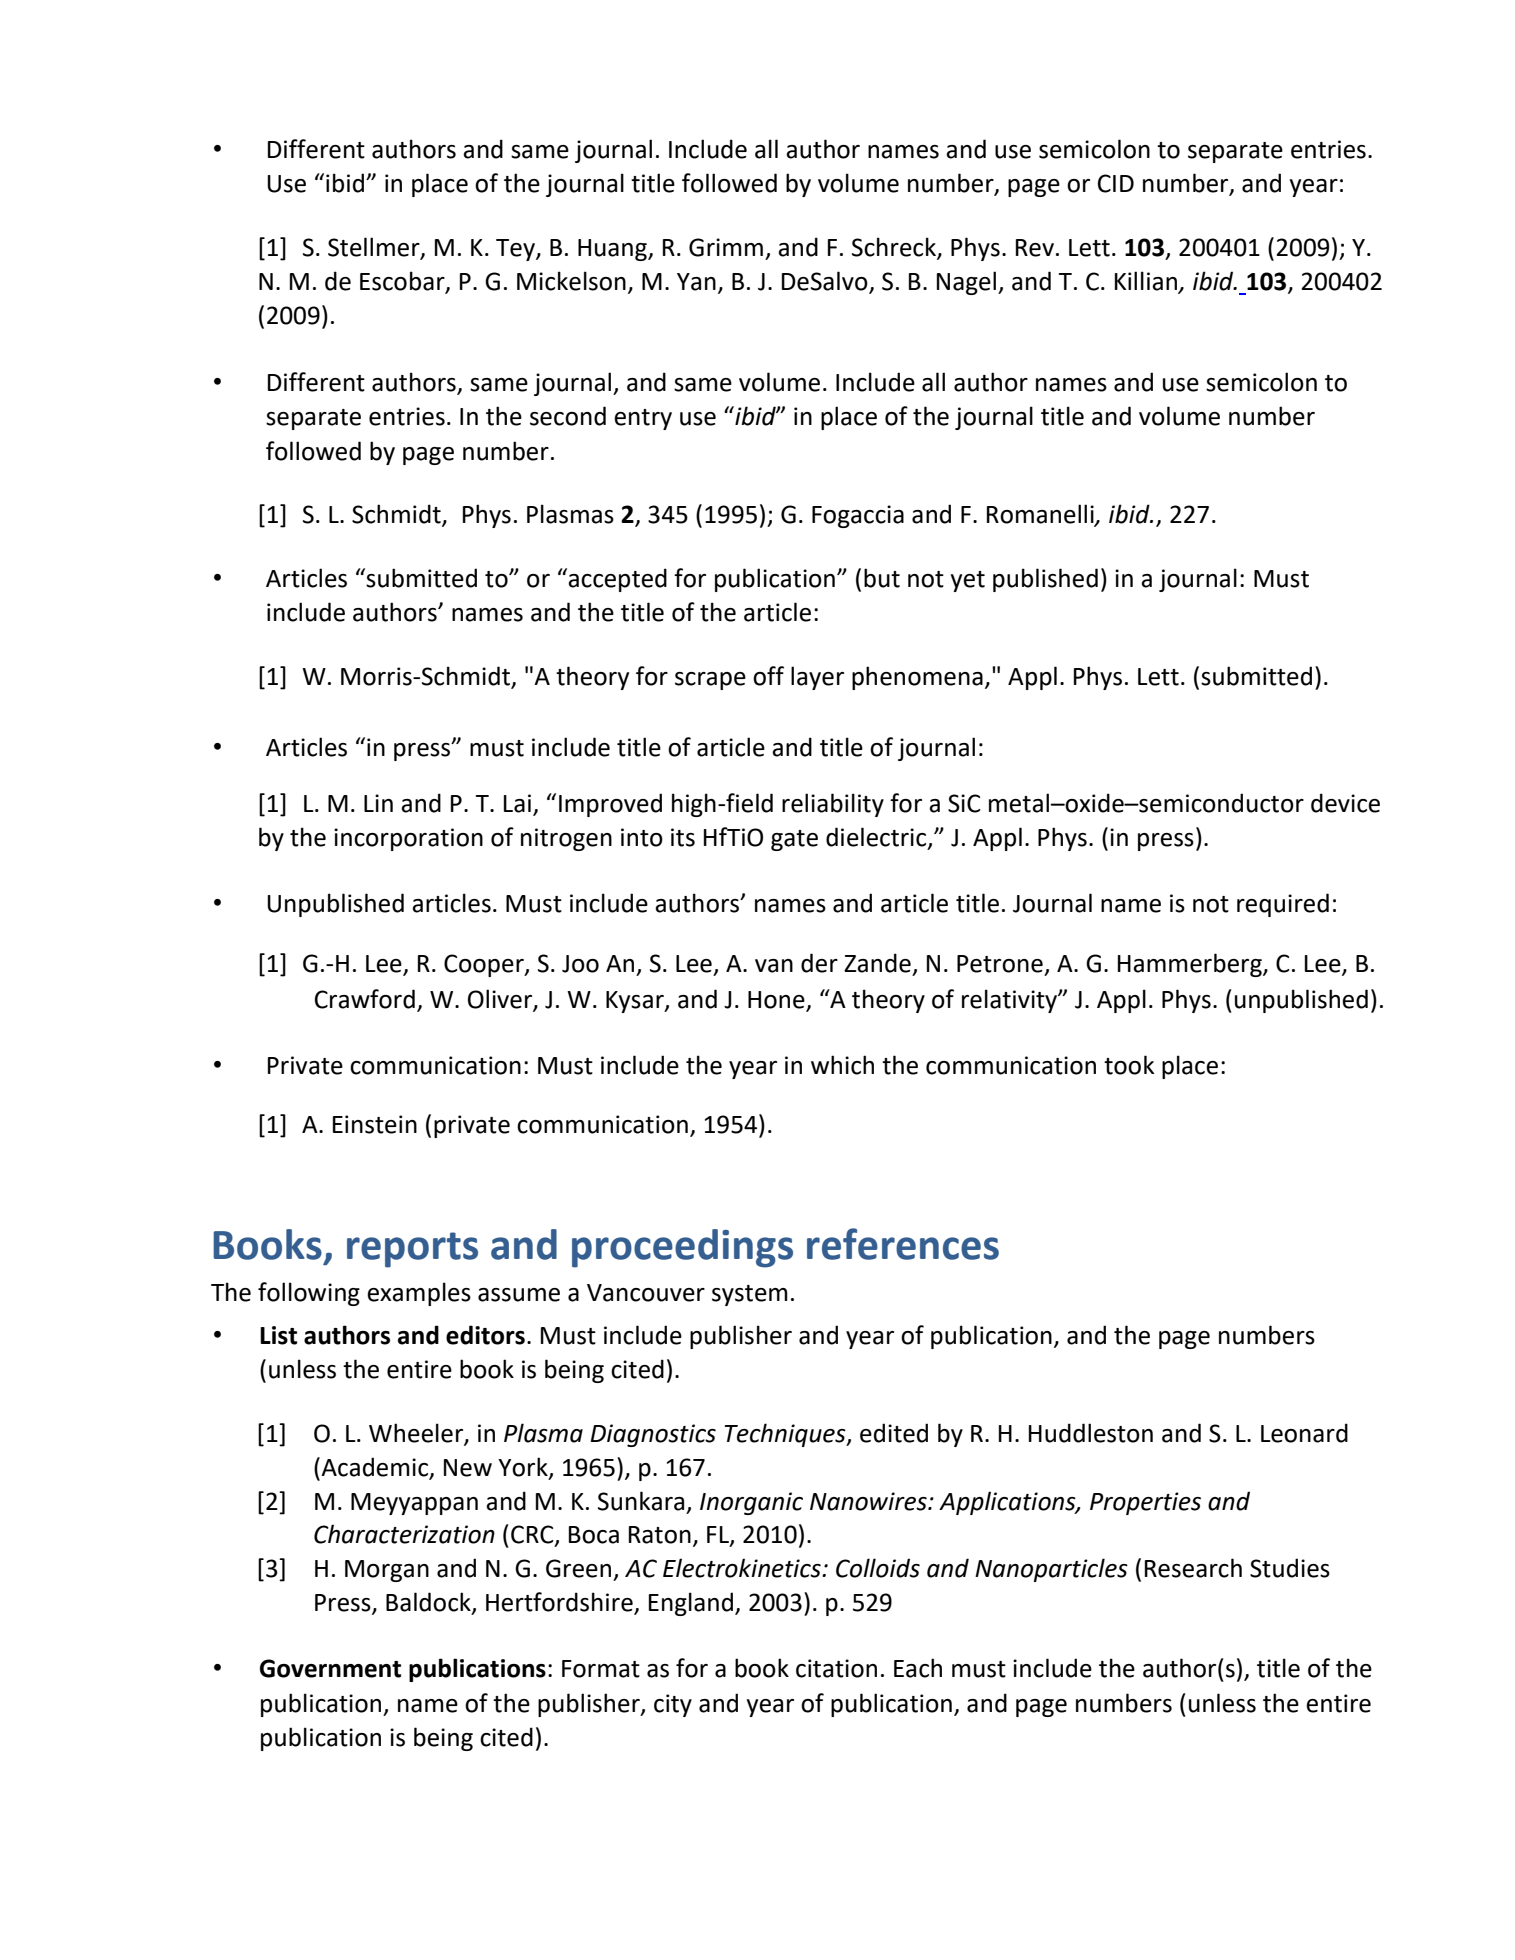 The height and width of the page is (1960, 1515). What do you see at coordinates (1283, 905) in the page?
I see `required` at bounding box center [1283, 905].
